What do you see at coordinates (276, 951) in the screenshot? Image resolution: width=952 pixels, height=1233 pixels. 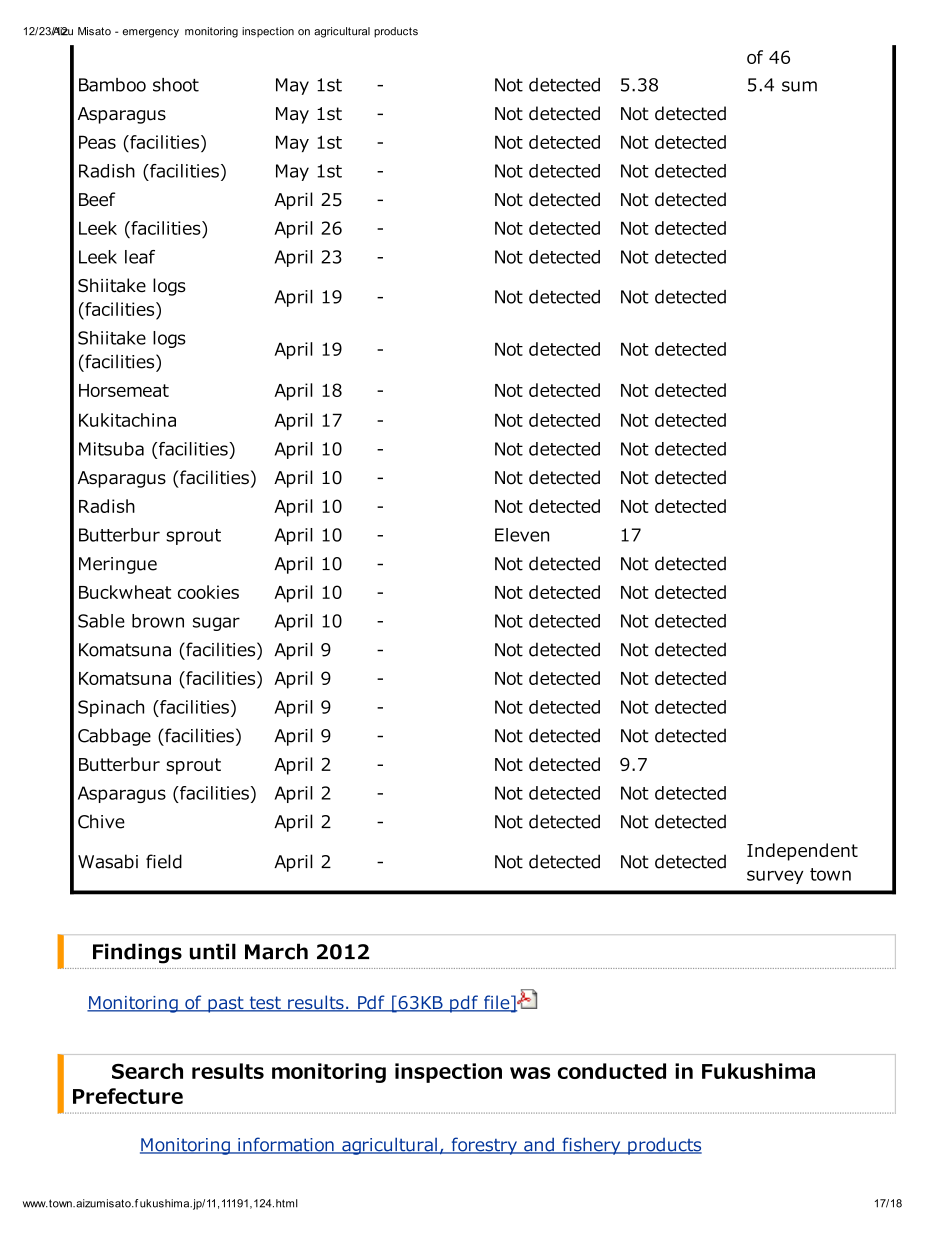 I see `March` at bounding box center [276, 951].
